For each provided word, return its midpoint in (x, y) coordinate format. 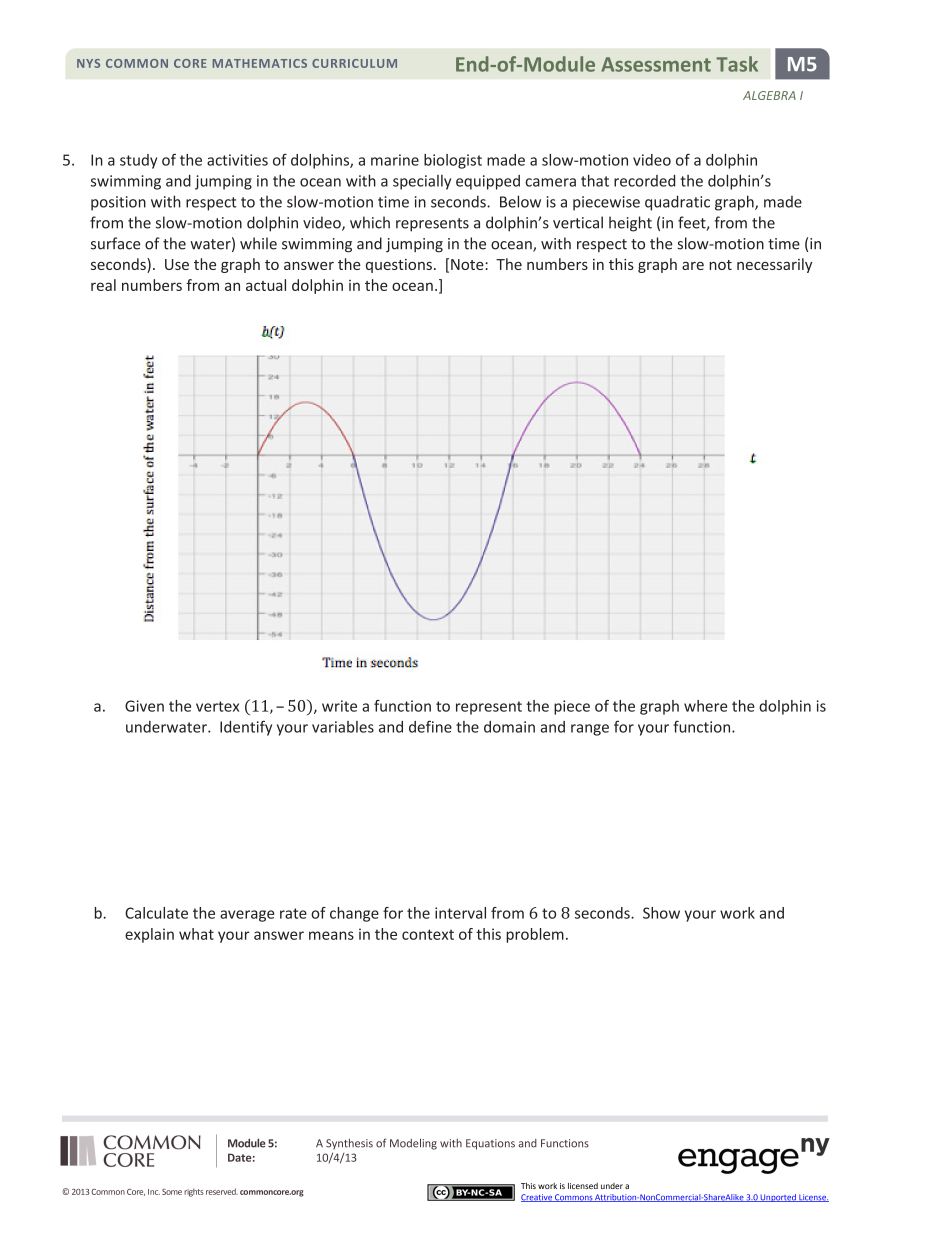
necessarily (774, 265)
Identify (246, 728)
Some (172, 1192)
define (430, 726)
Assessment (656, 64)
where (705, 706)
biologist (453, 161)
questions (399, 266)
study (138, 161)
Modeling (413, 1144)
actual (266, 285)
